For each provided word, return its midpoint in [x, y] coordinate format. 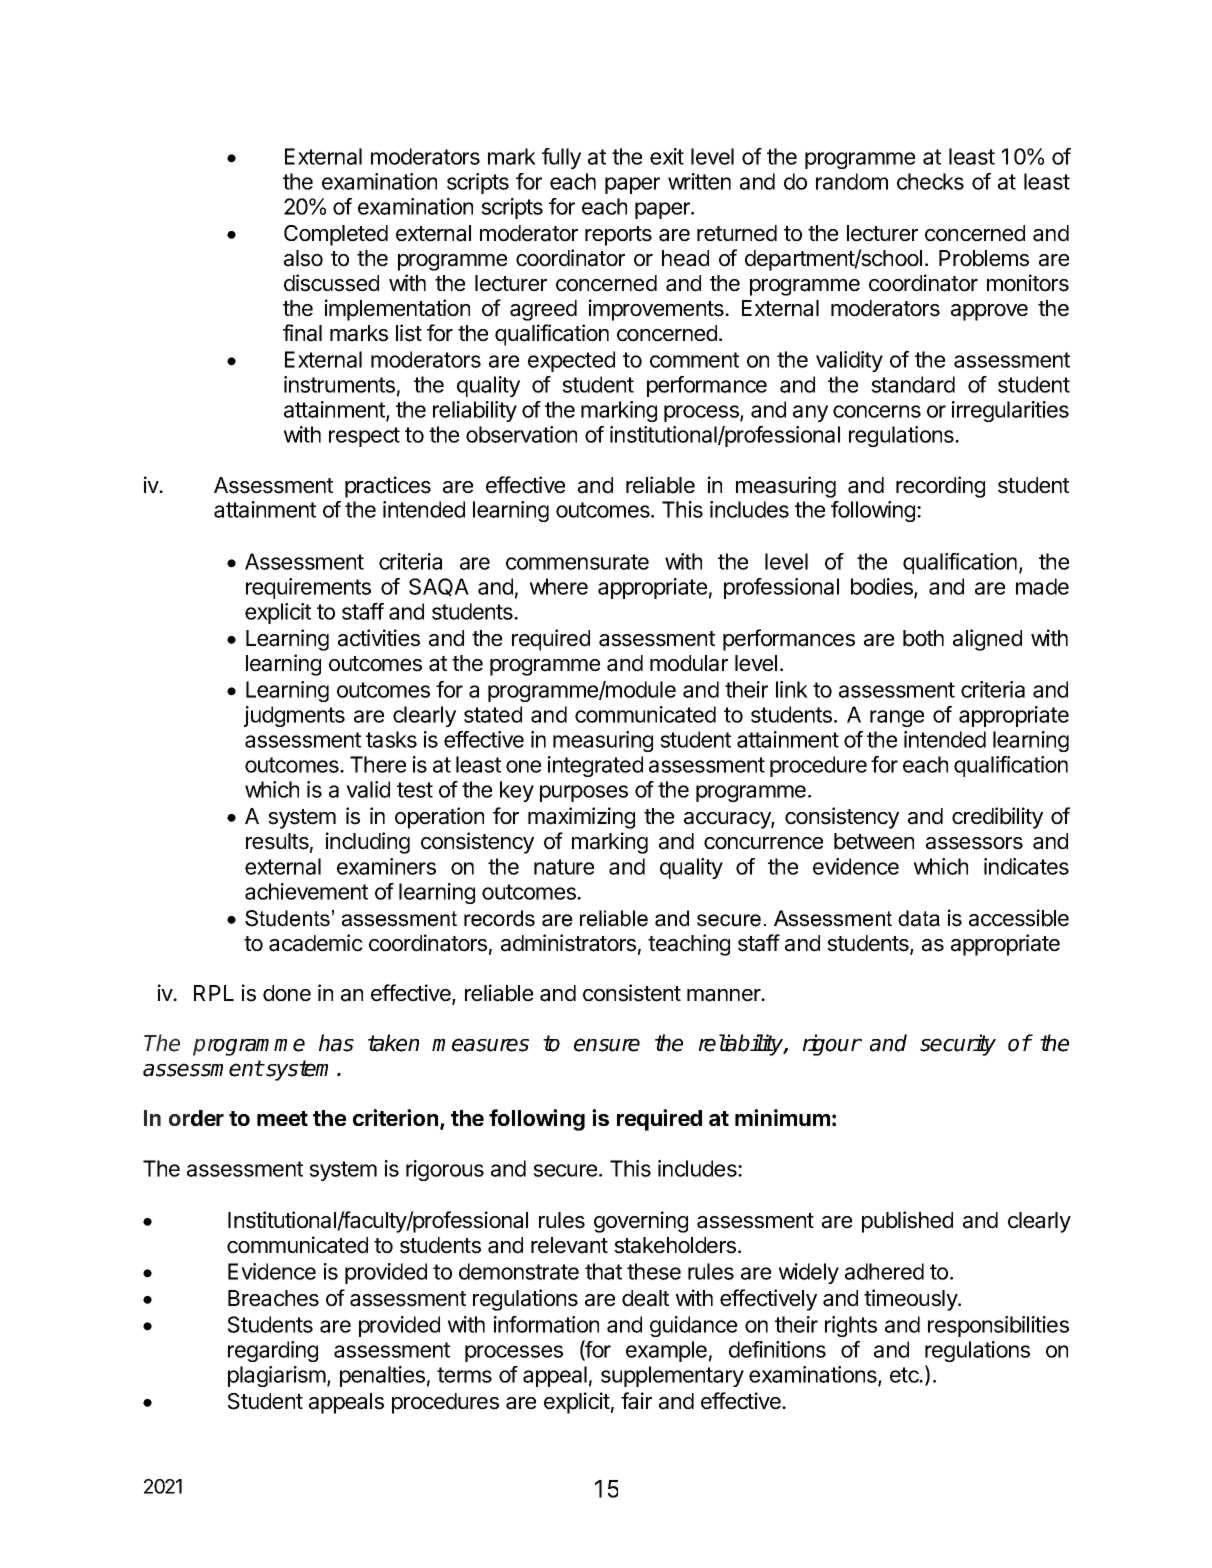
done [287, 993]
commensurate [577, 562]
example [666, 1351]
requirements [308, 588]
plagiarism [278, 1376]
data [919, 918]
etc [905, 1375]
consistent [632, 993]
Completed [336, 235]
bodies [883, 588]
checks [930, 181]
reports [618, 236]
